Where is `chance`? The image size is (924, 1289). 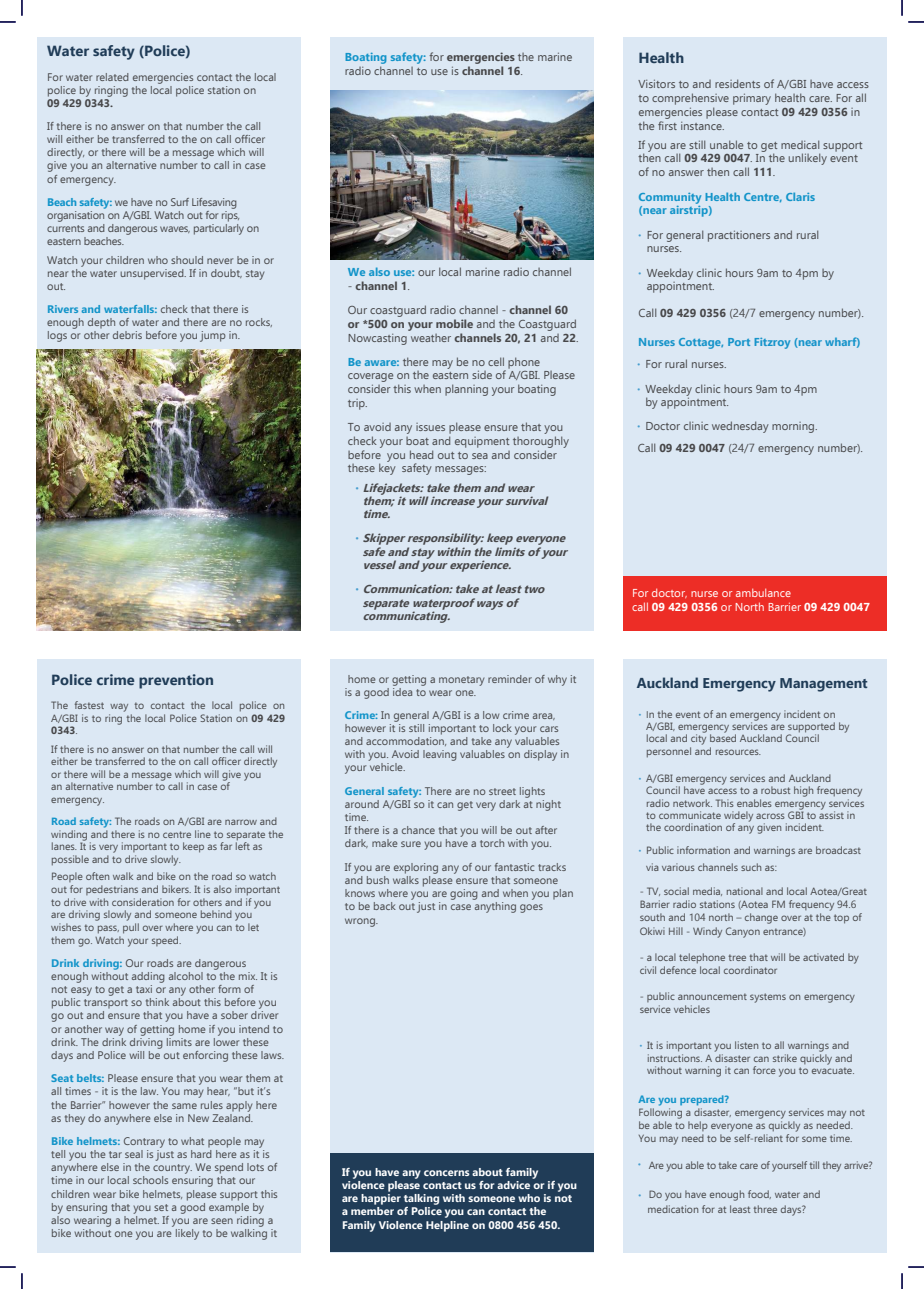
chance is located at coordinates (418, 830).
